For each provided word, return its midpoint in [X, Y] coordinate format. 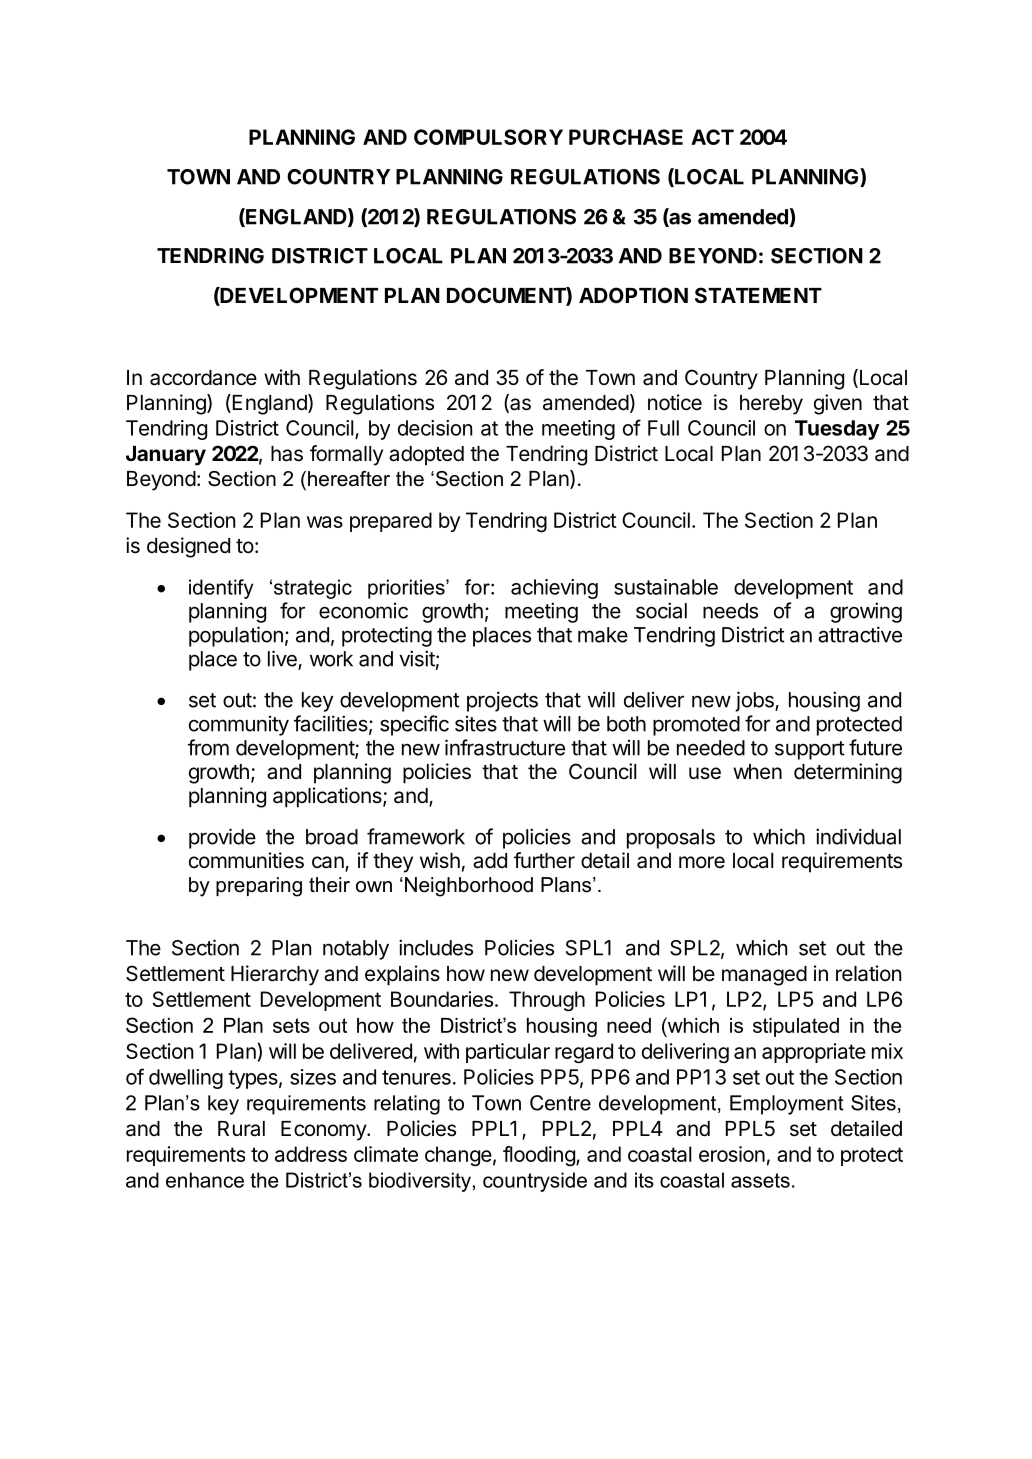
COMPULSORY [488, 137]
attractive [860, 634]
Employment [787, 1105]
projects [502, 701]
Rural [241, 1129]
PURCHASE [626, 137]
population [236, 636]
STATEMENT [758, 295]
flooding [540, 1156]
